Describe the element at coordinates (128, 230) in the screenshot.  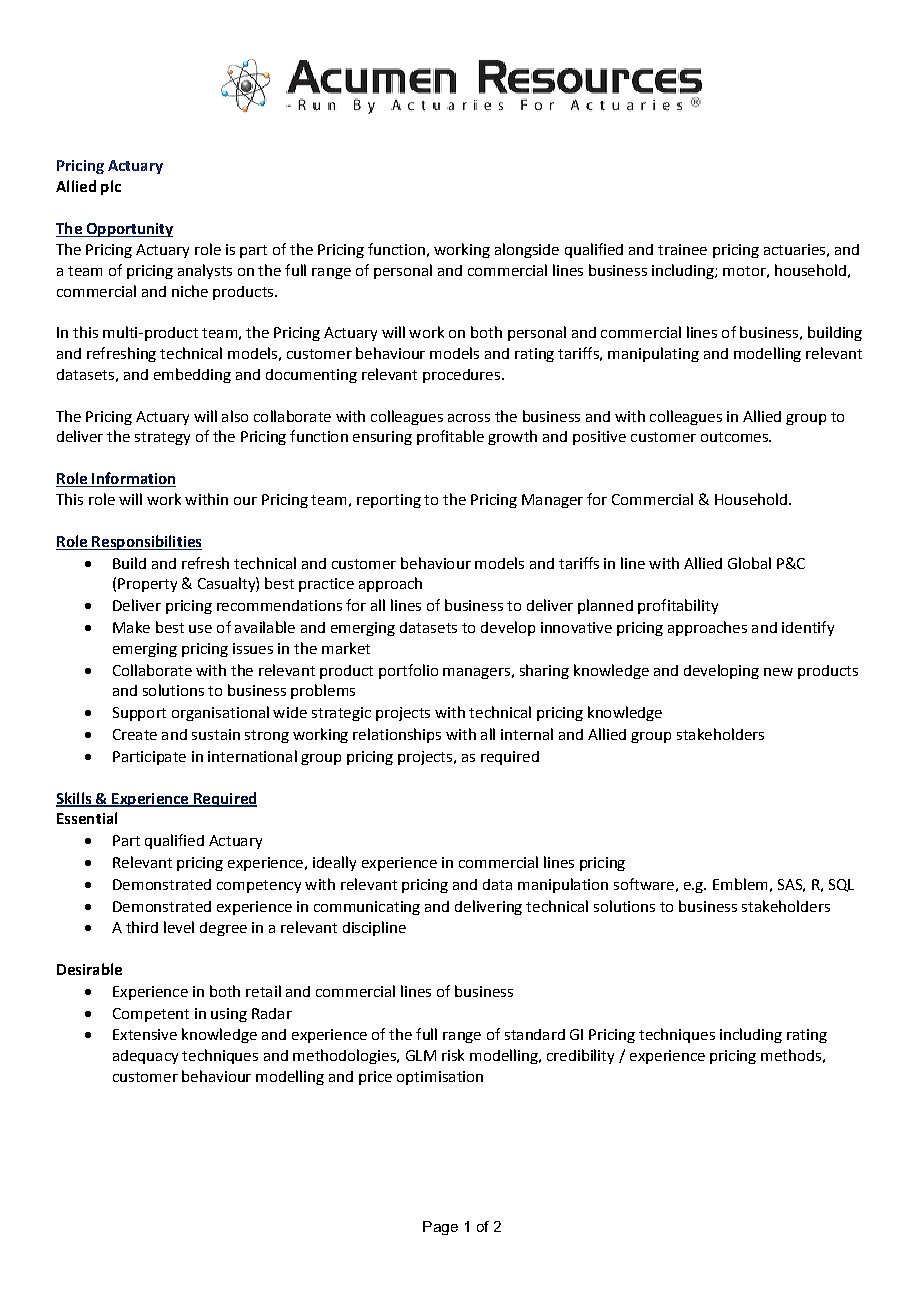
I see `Opportunity` at that location.
